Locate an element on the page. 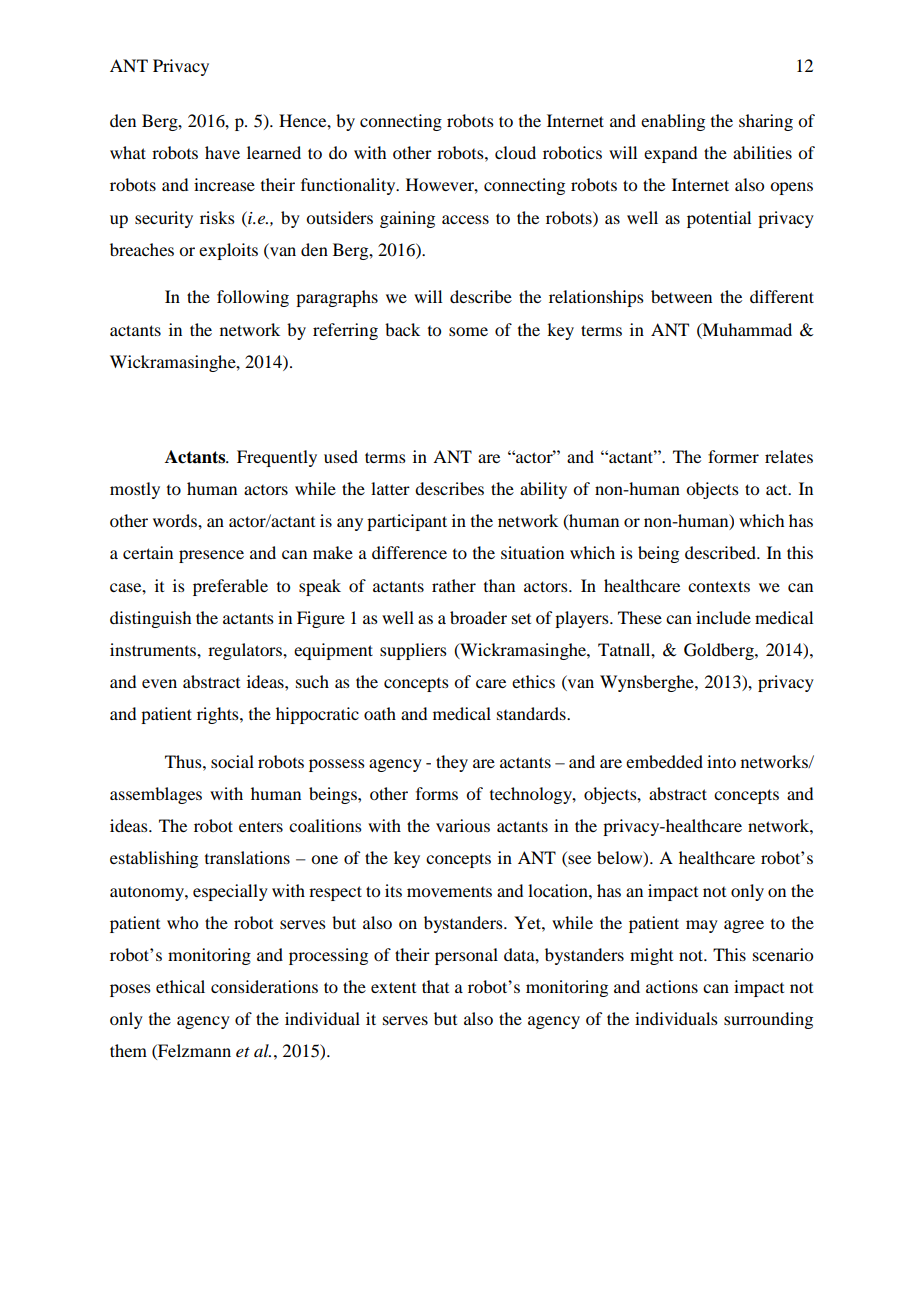 This image has width=924, height=1308. expand is located at coordinates (670, 154).
